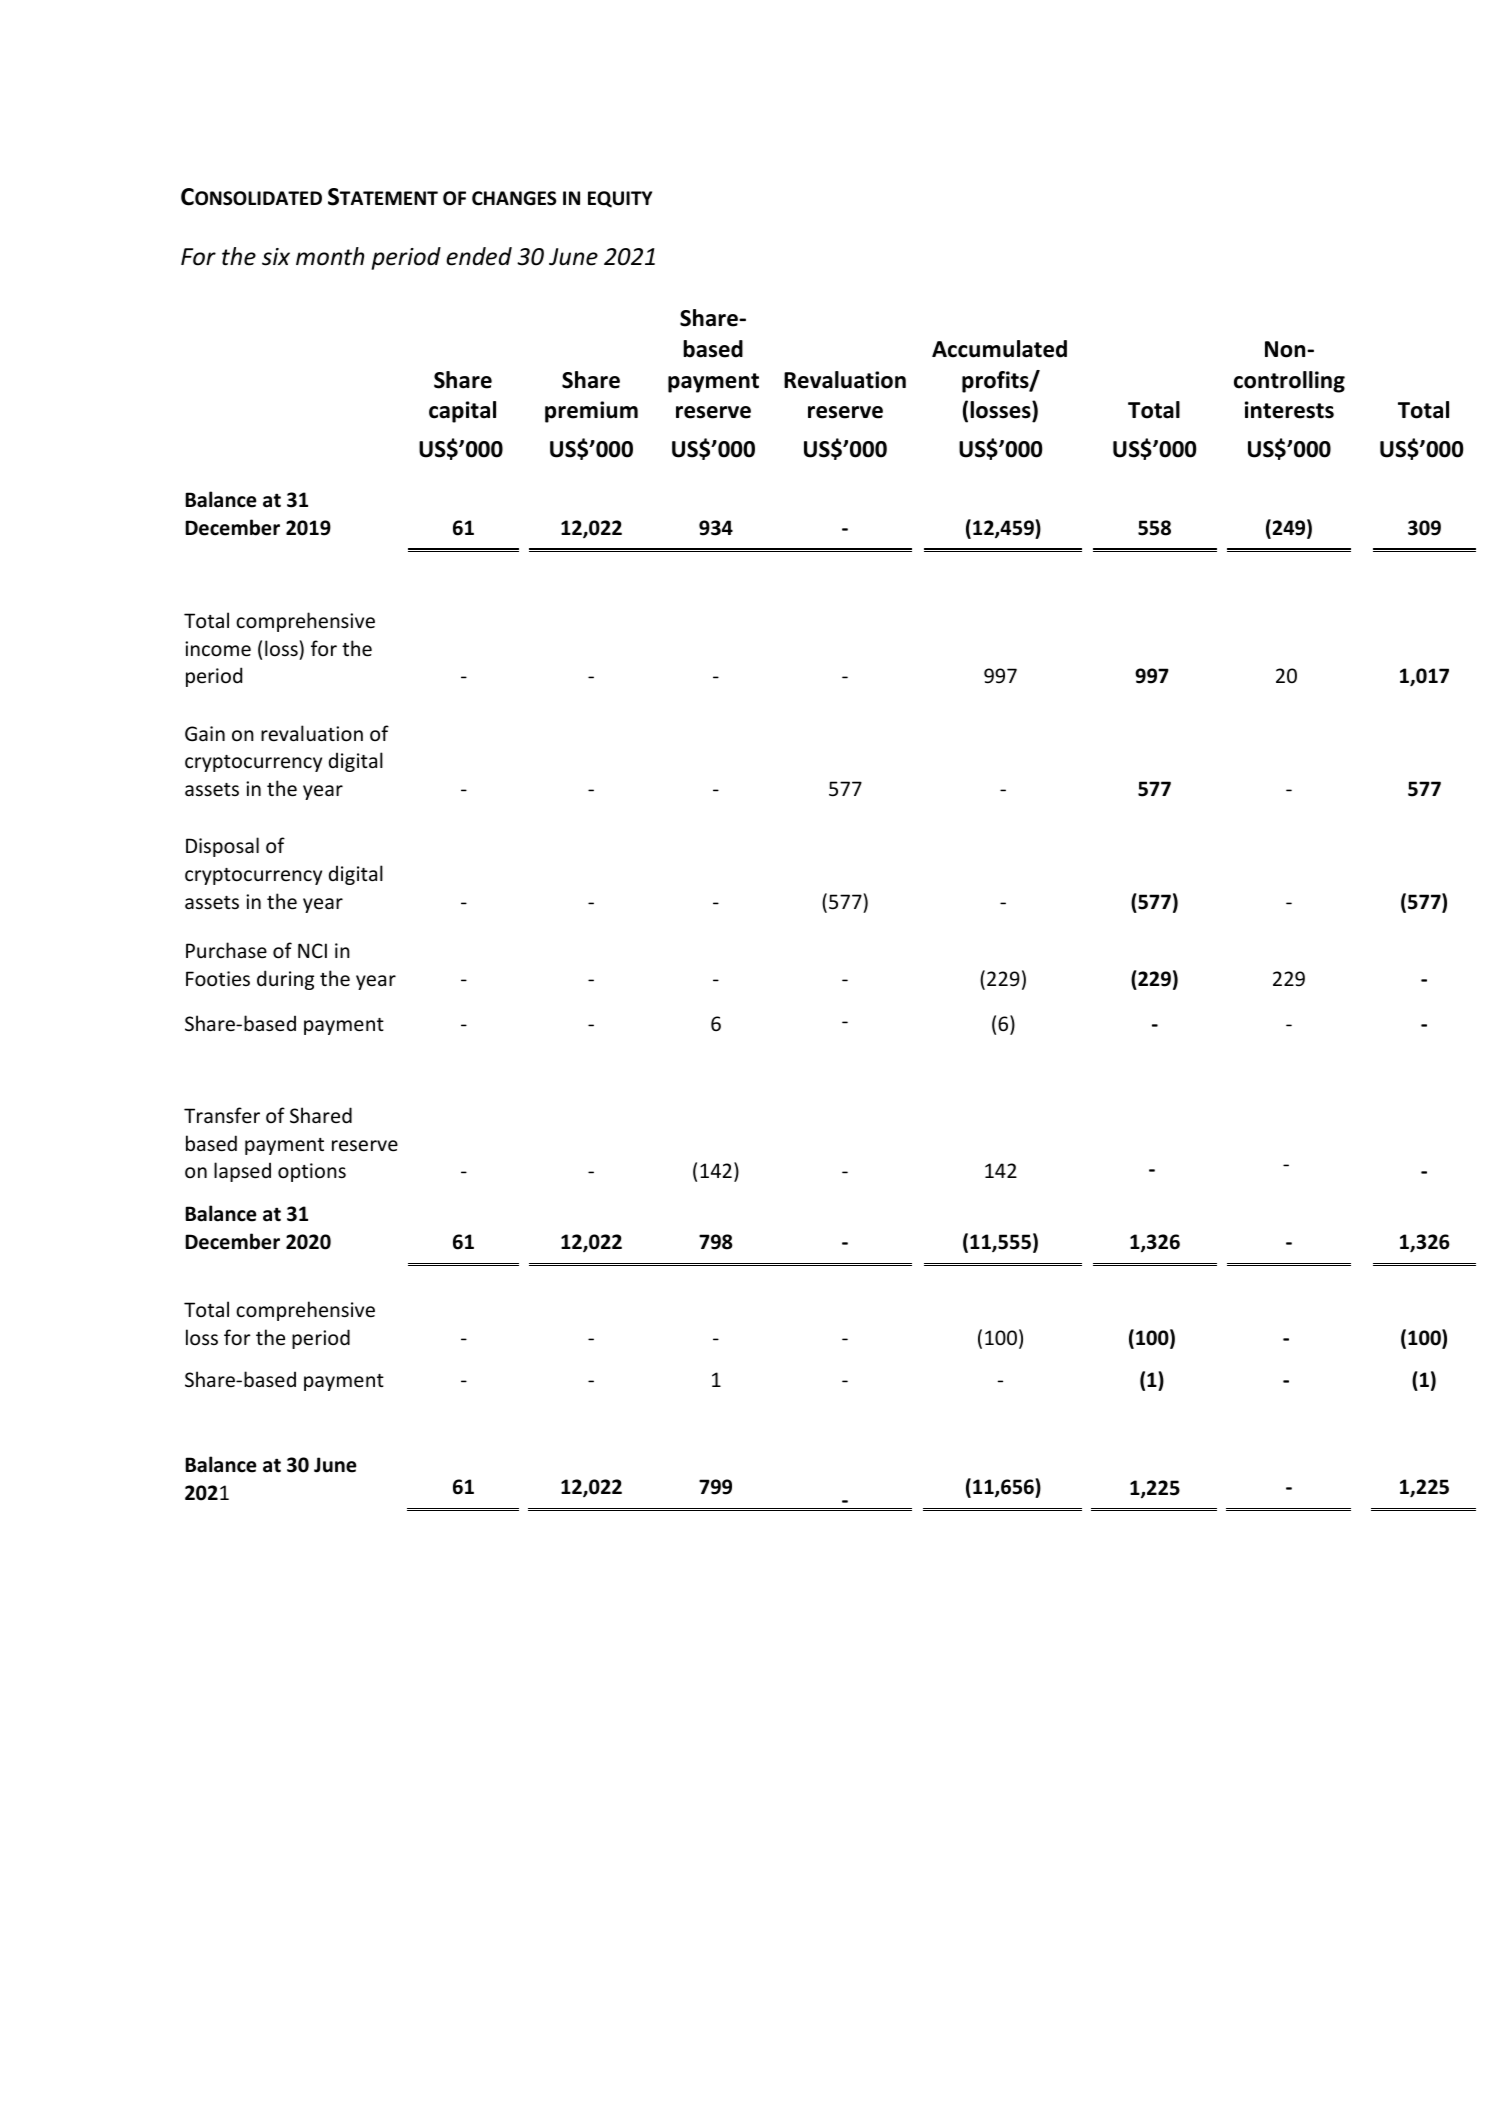 This screenshot has height=2108, width=1491. What do you see at coordinates (276, 257) in the screenshot?
I see `six` at bounding box center [276, 257].
